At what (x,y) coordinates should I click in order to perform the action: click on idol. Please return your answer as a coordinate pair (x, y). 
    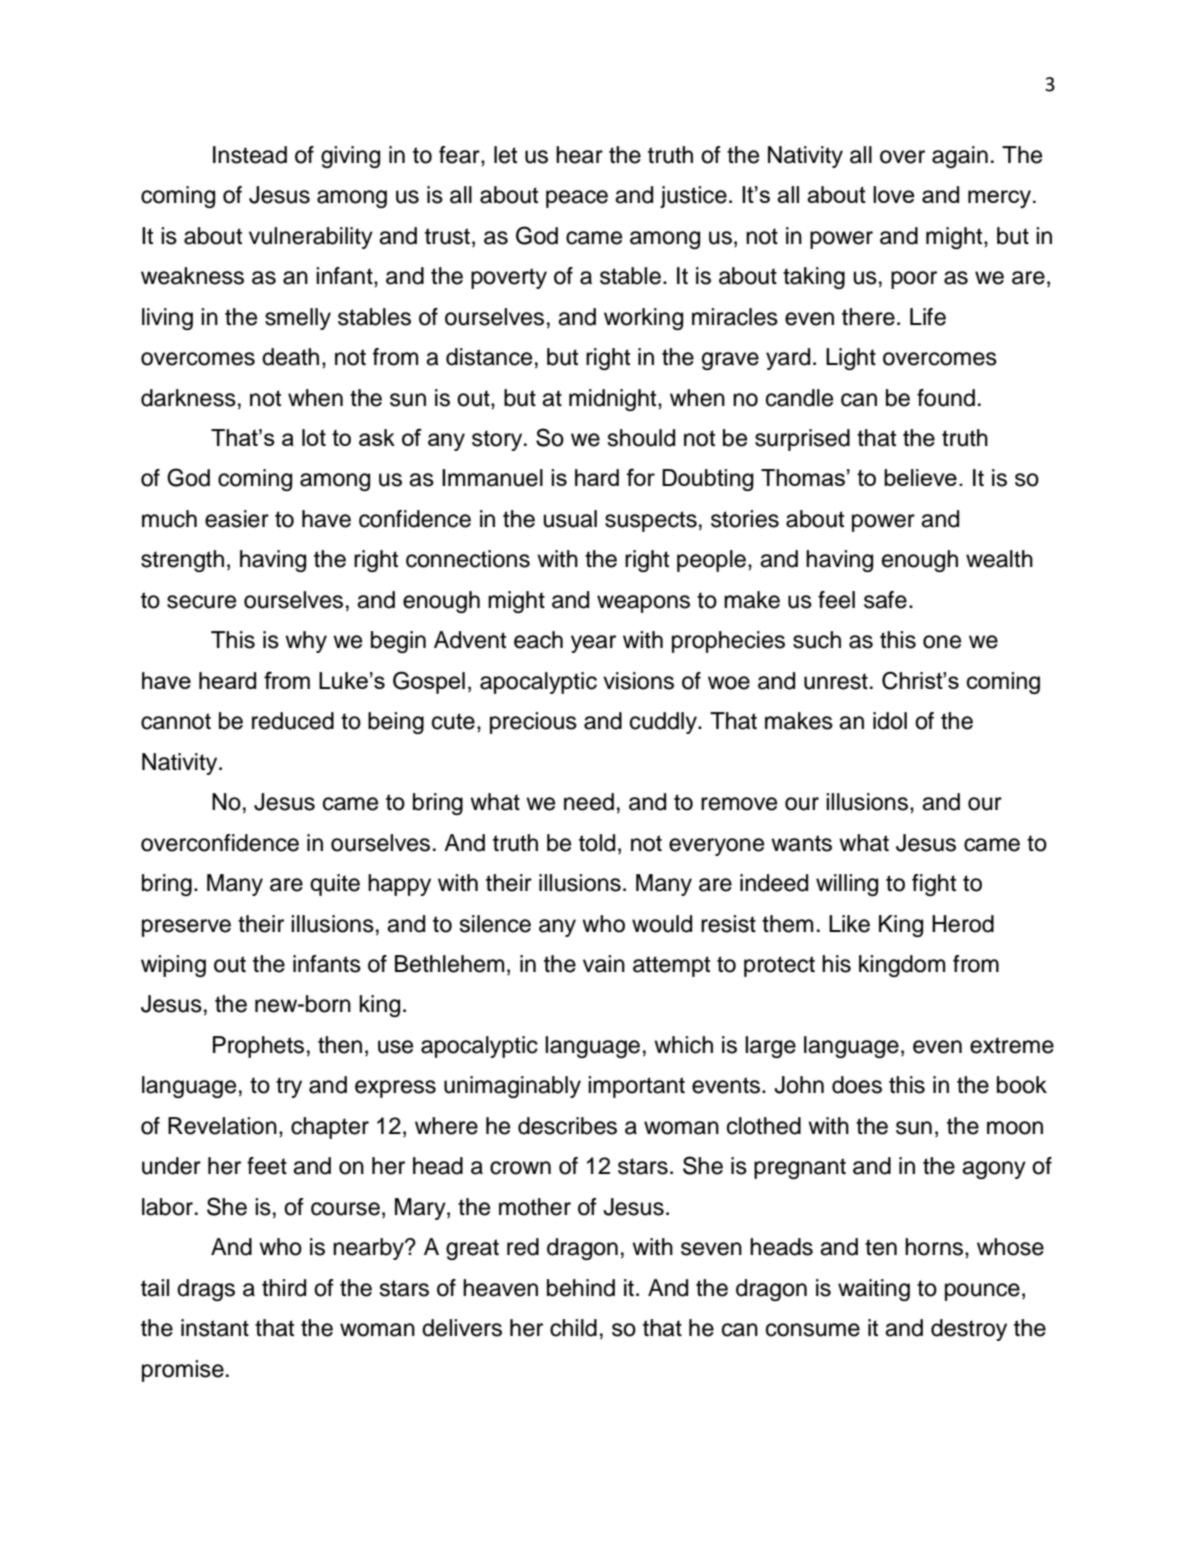
    Looking at the image, I should click on (890, 721).
